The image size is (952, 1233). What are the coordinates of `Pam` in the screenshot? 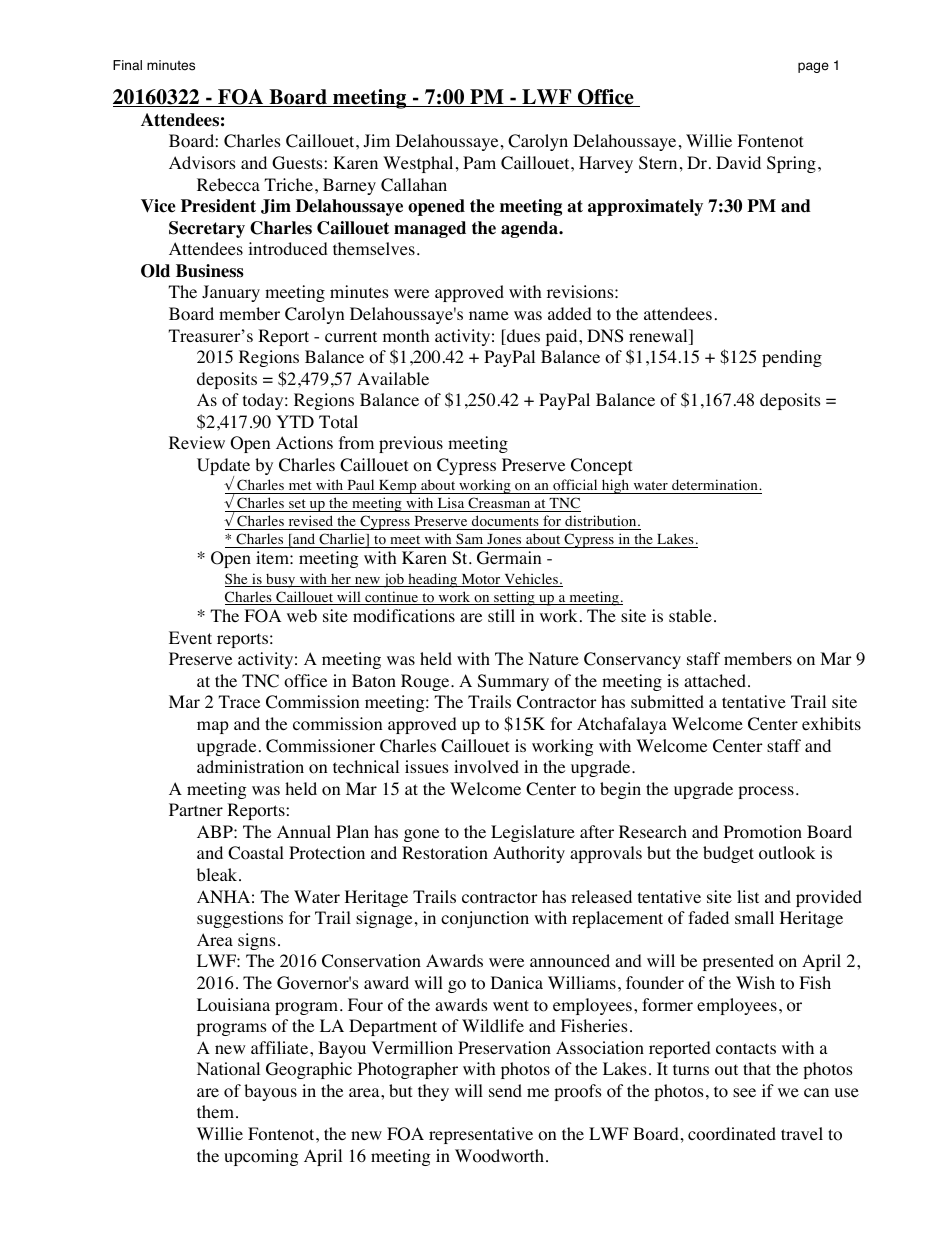 It's located at (479, 162).
